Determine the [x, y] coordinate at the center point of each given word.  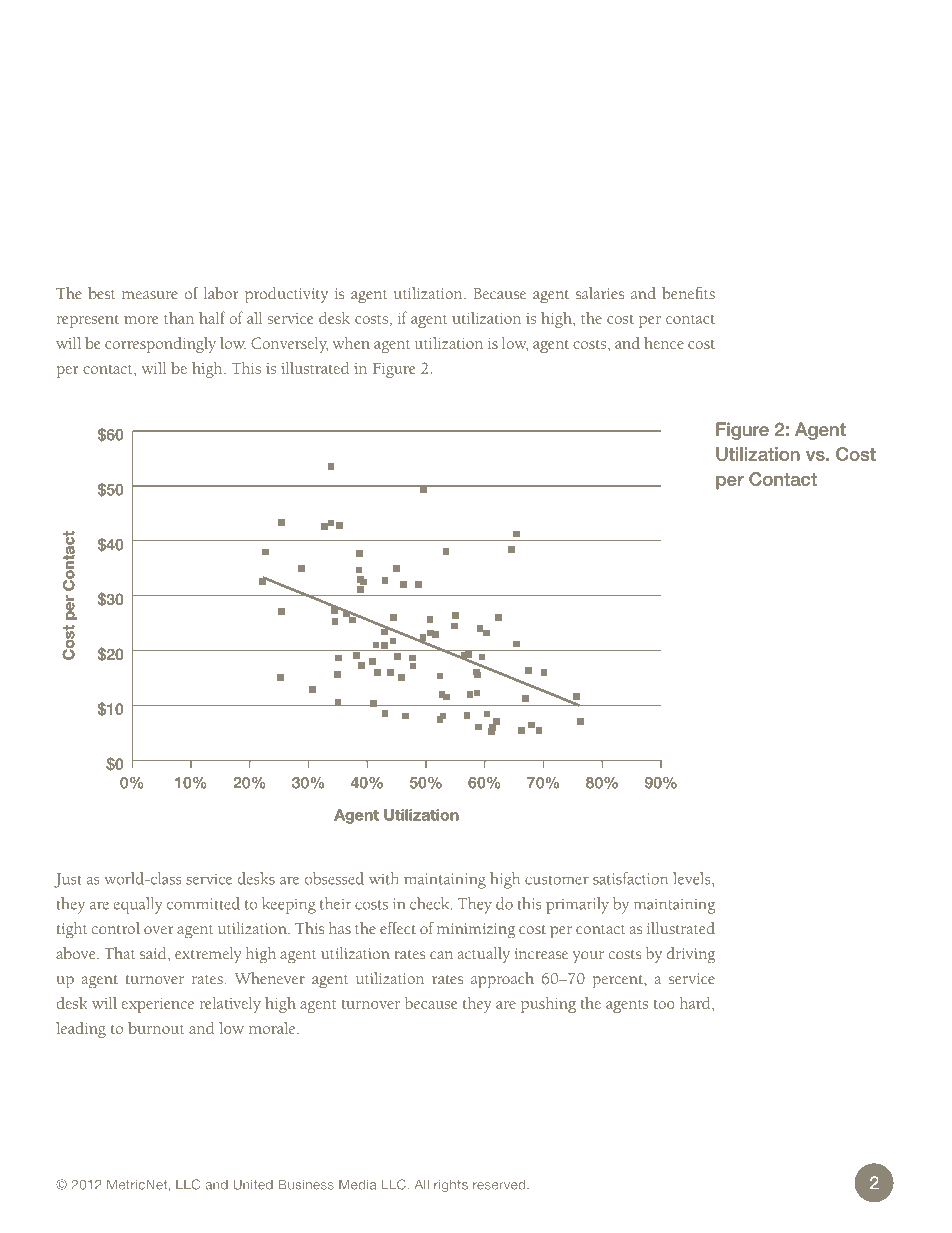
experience [158, 1005]
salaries [600, 293]
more [141, 320]
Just [68, 880]
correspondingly [160, 345]
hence [664, 343]
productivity [286, 295]
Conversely [289, 345]
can [441, 955]
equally [138, 905]
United [253, 1185]
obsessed [334, 878]
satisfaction [630, 878]
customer [557, 880]
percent [619, 982]
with [384, 878]
